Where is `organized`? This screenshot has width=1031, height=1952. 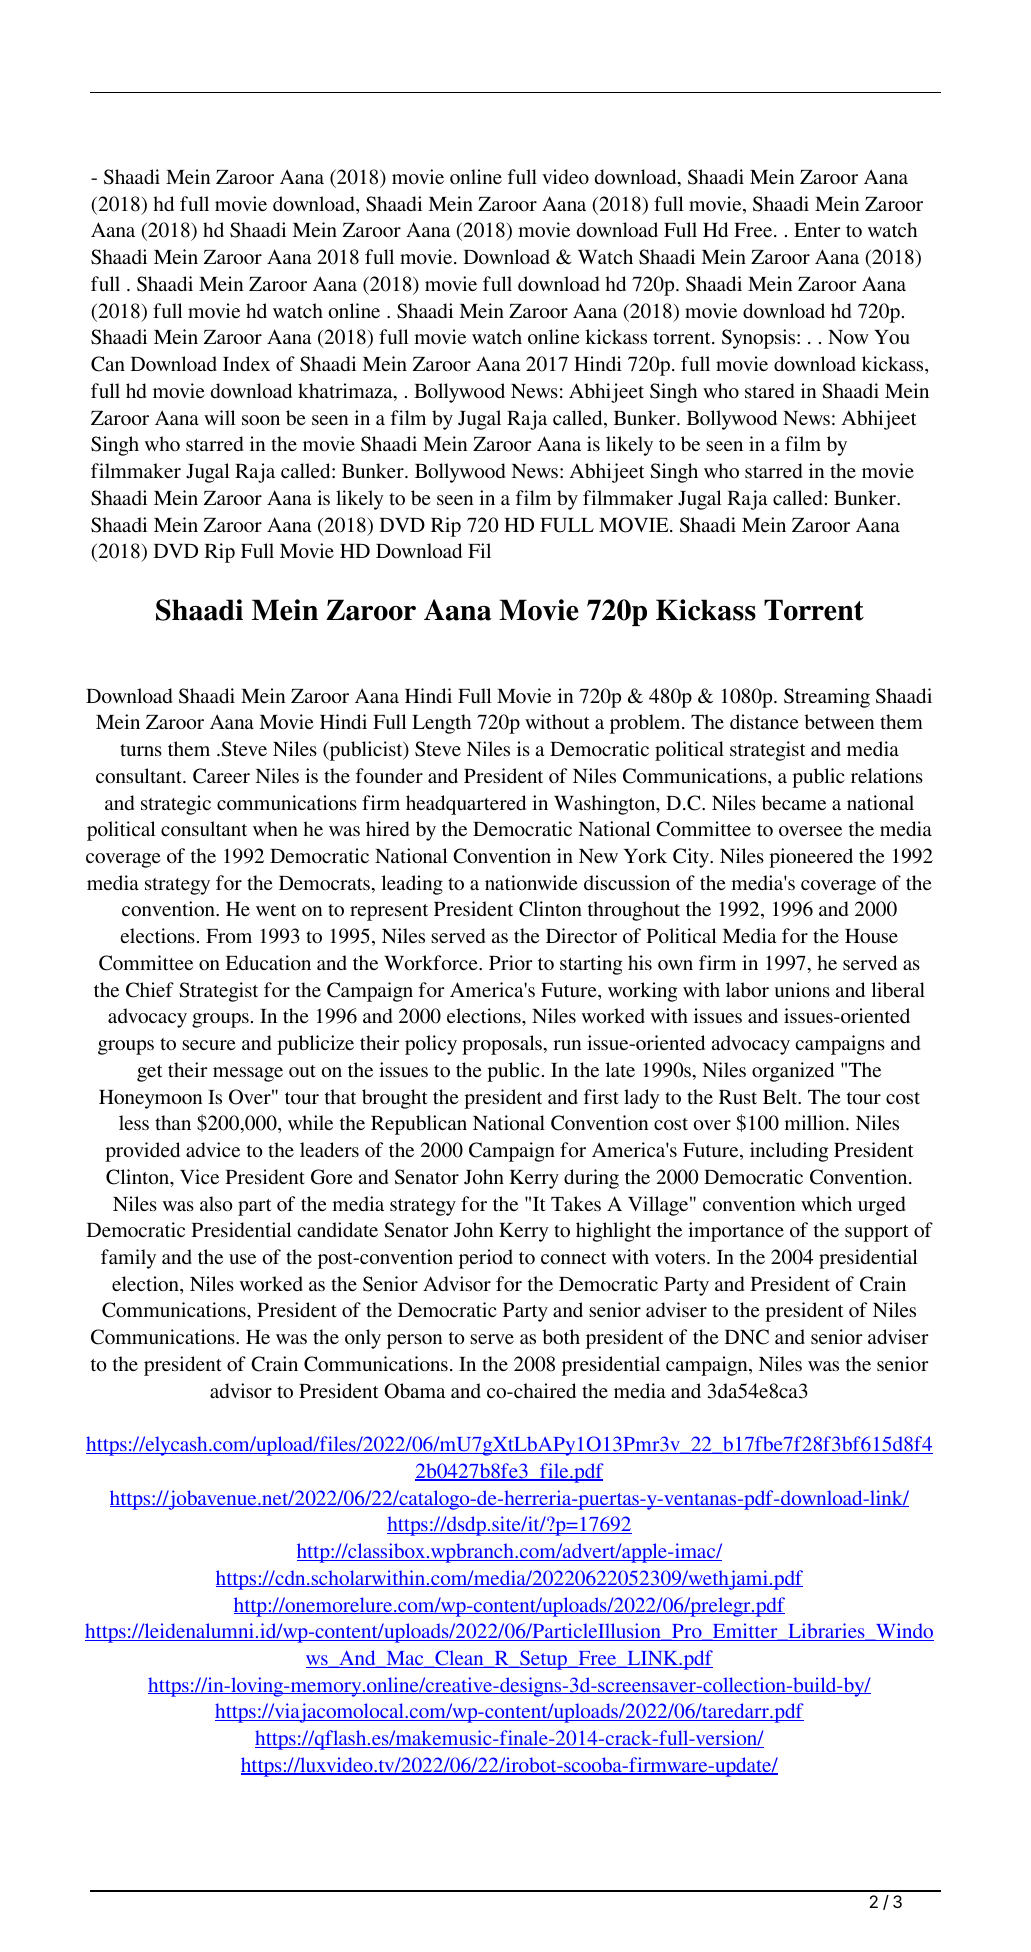
organized is located at coordinates (793, 1072).
